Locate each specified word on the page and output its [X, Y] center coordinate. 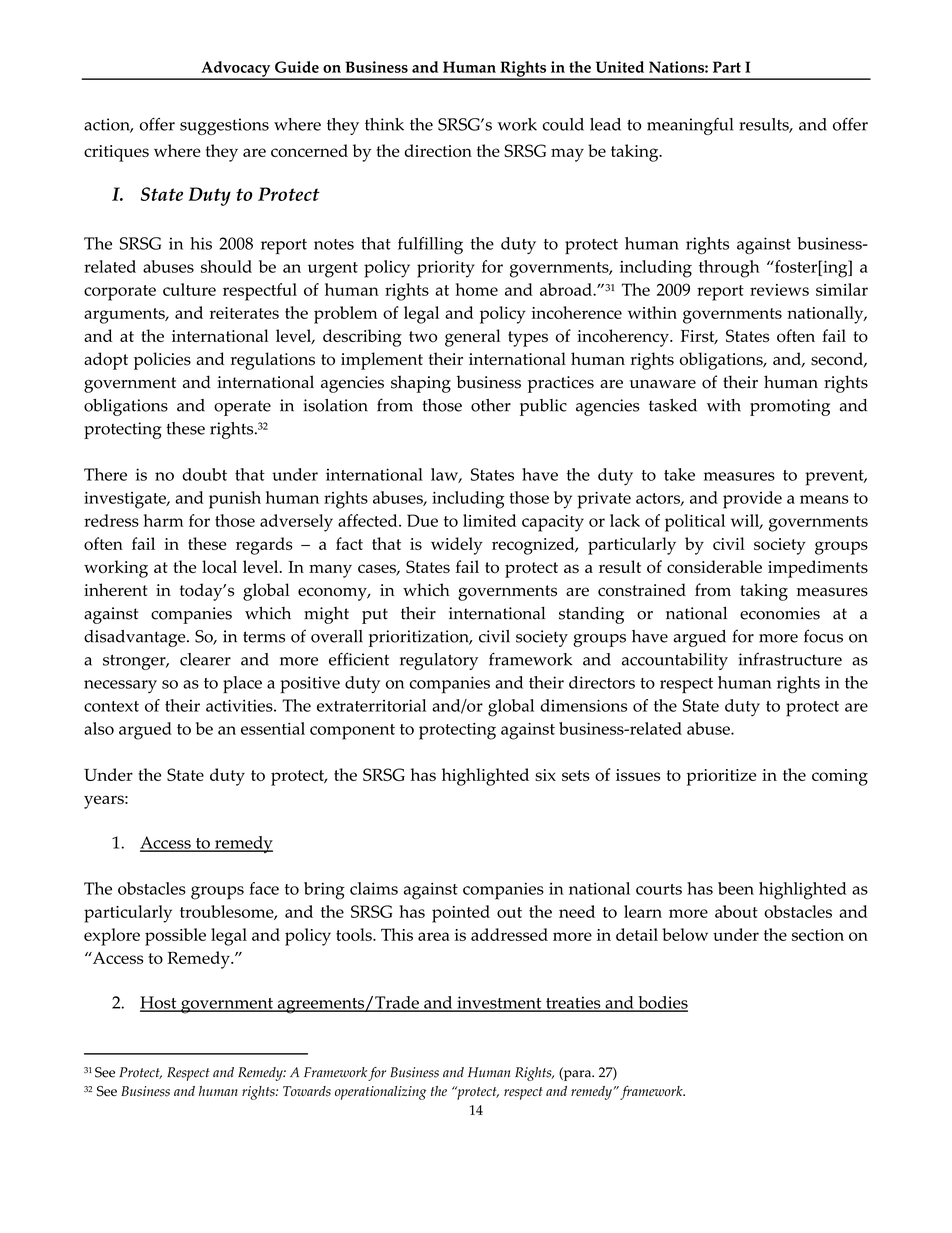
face [264, 888]
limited [489, 520]
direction [438, 150]
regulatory [439, 661]
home [477, 289]
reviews [779, 290]
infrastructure [790, 659]
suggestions [224, 126]
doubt [204, 474]
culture [189, 289]
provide [752, 500]
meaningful [690, 126]
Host [159, 1003]
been [736, 888]
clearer [205, 659]
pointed [461, 914]
